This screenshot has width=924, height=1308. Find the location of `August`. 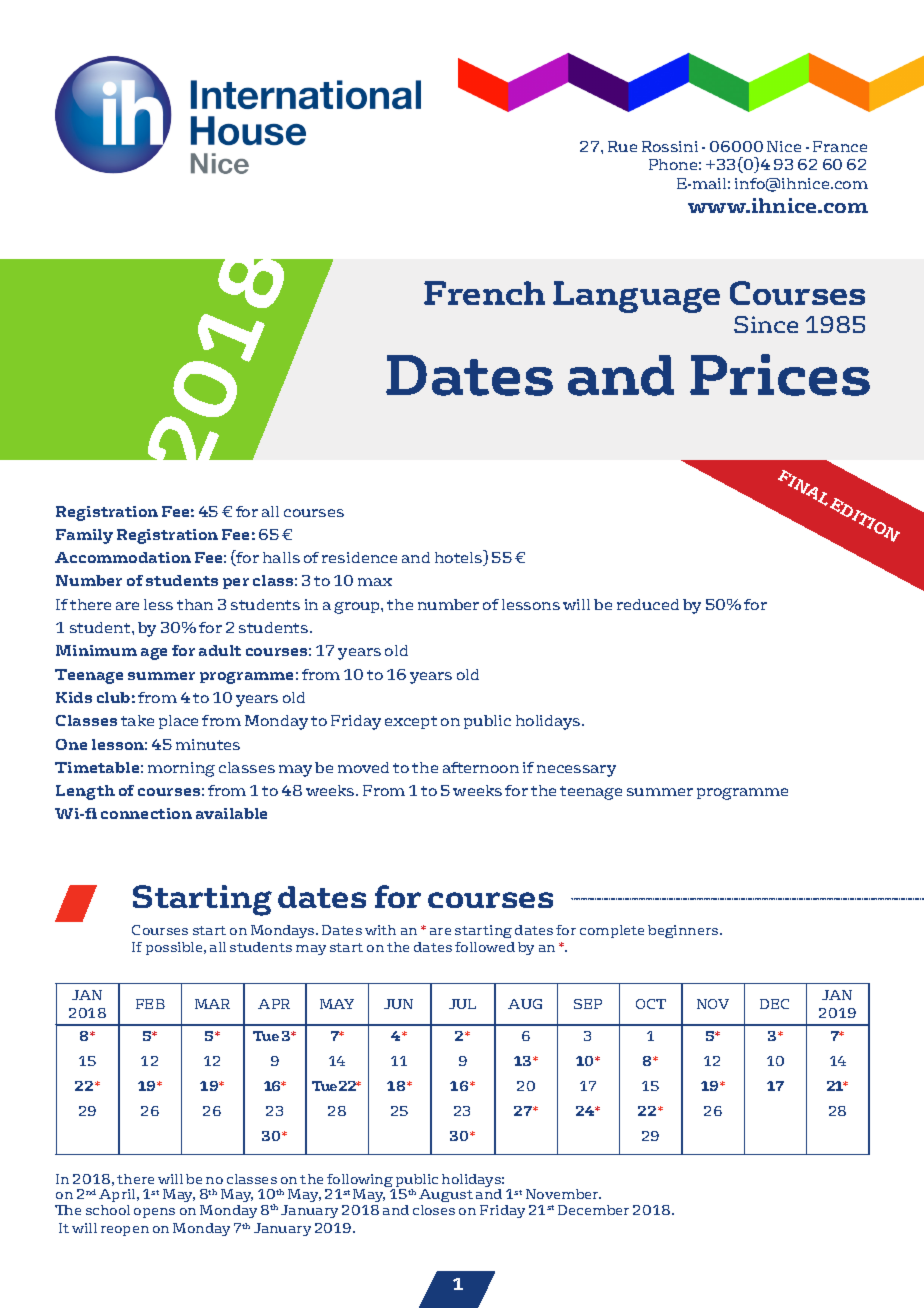

August is located at coordinates (446, 1195).
